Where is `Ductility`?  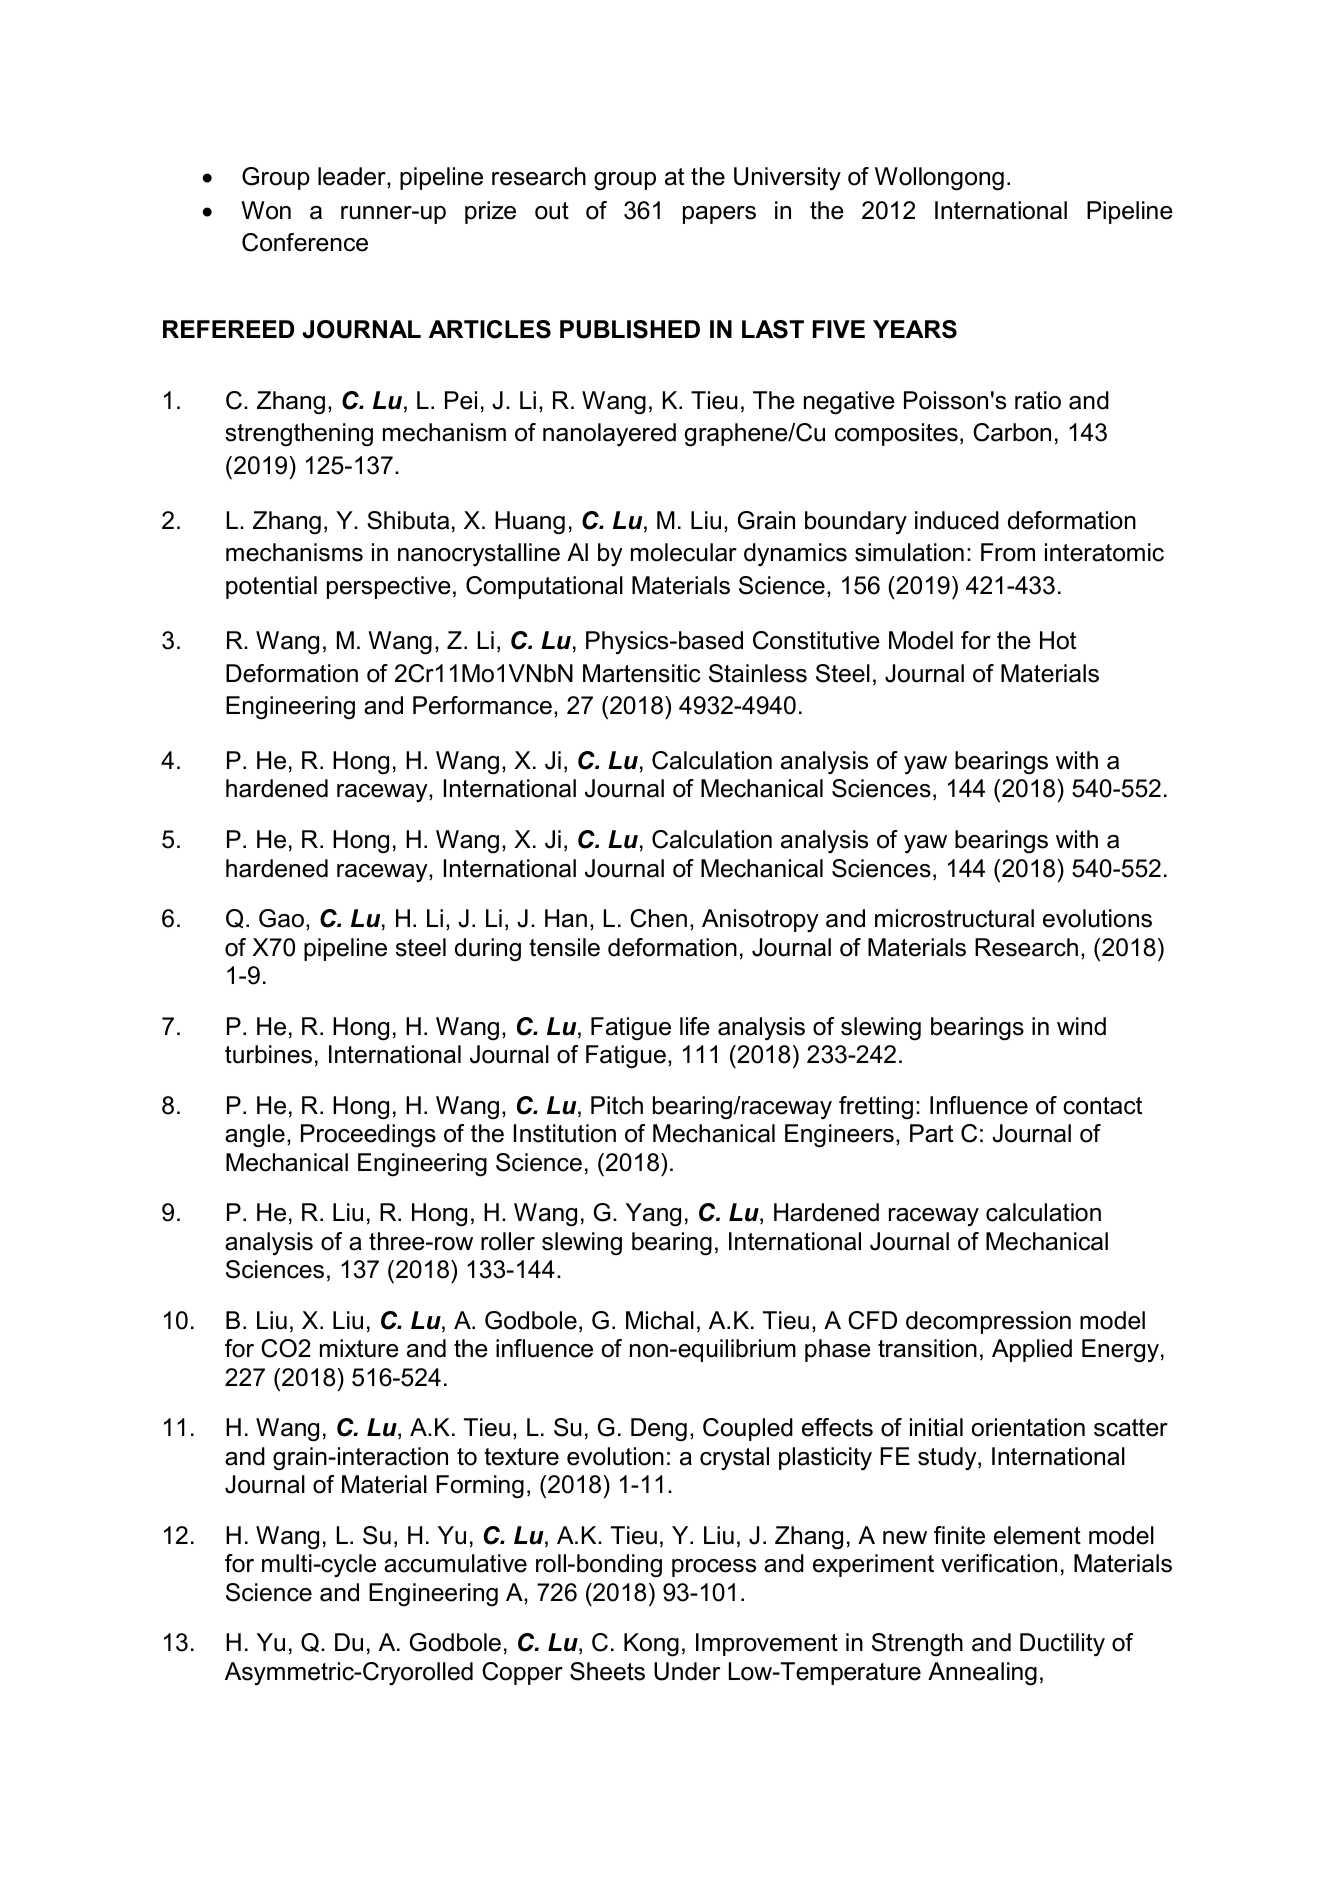
Ductility is located at coordinates (1062, 1644).
